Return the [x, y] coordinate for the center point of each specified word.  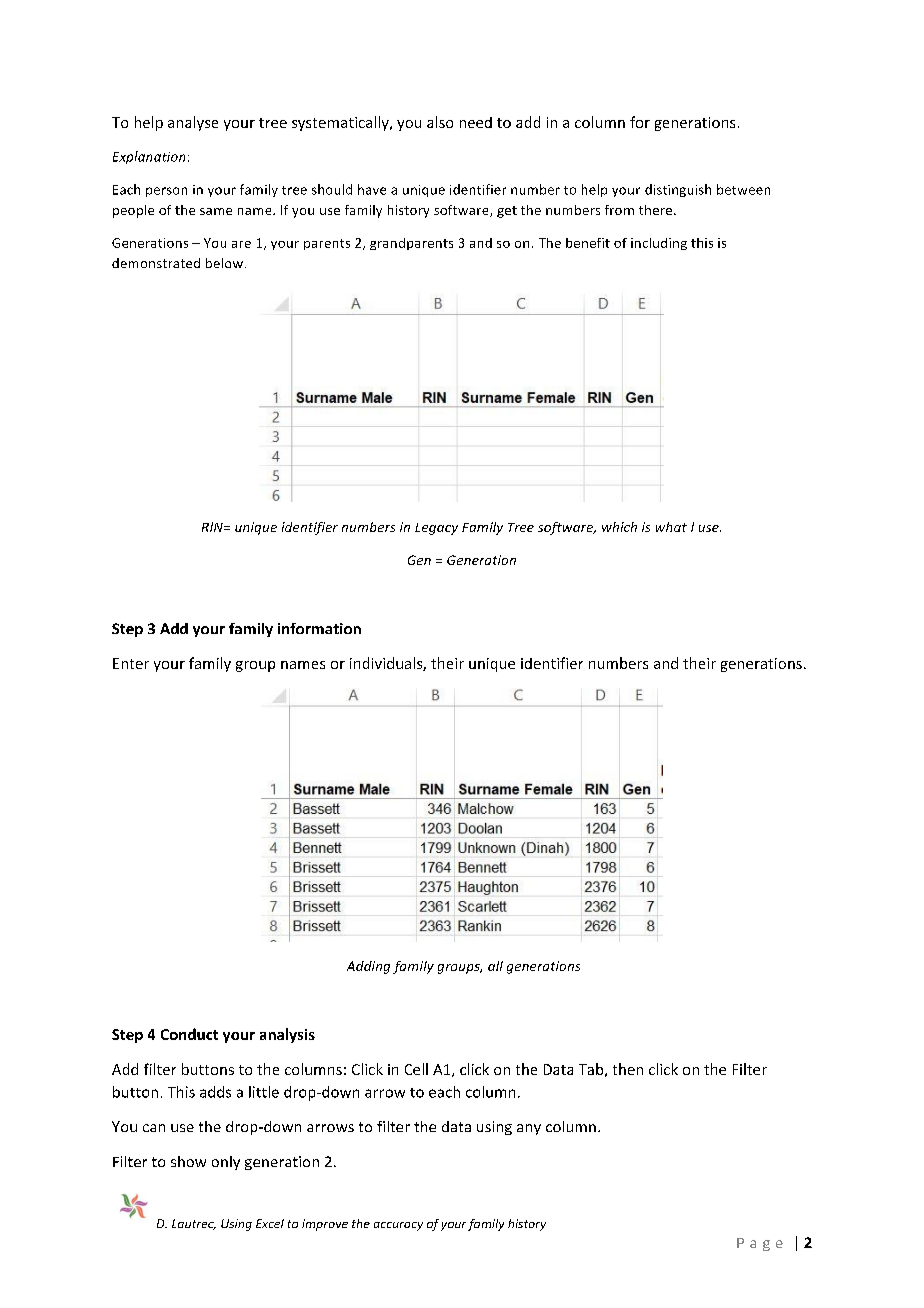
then [628, 1069]
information [319, 628]
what [671, 527]
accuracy [398, 1226]
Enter [131, 663]
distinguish [678, 190]
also [440, 122]
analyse [193, 123]
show [188, 1161]
